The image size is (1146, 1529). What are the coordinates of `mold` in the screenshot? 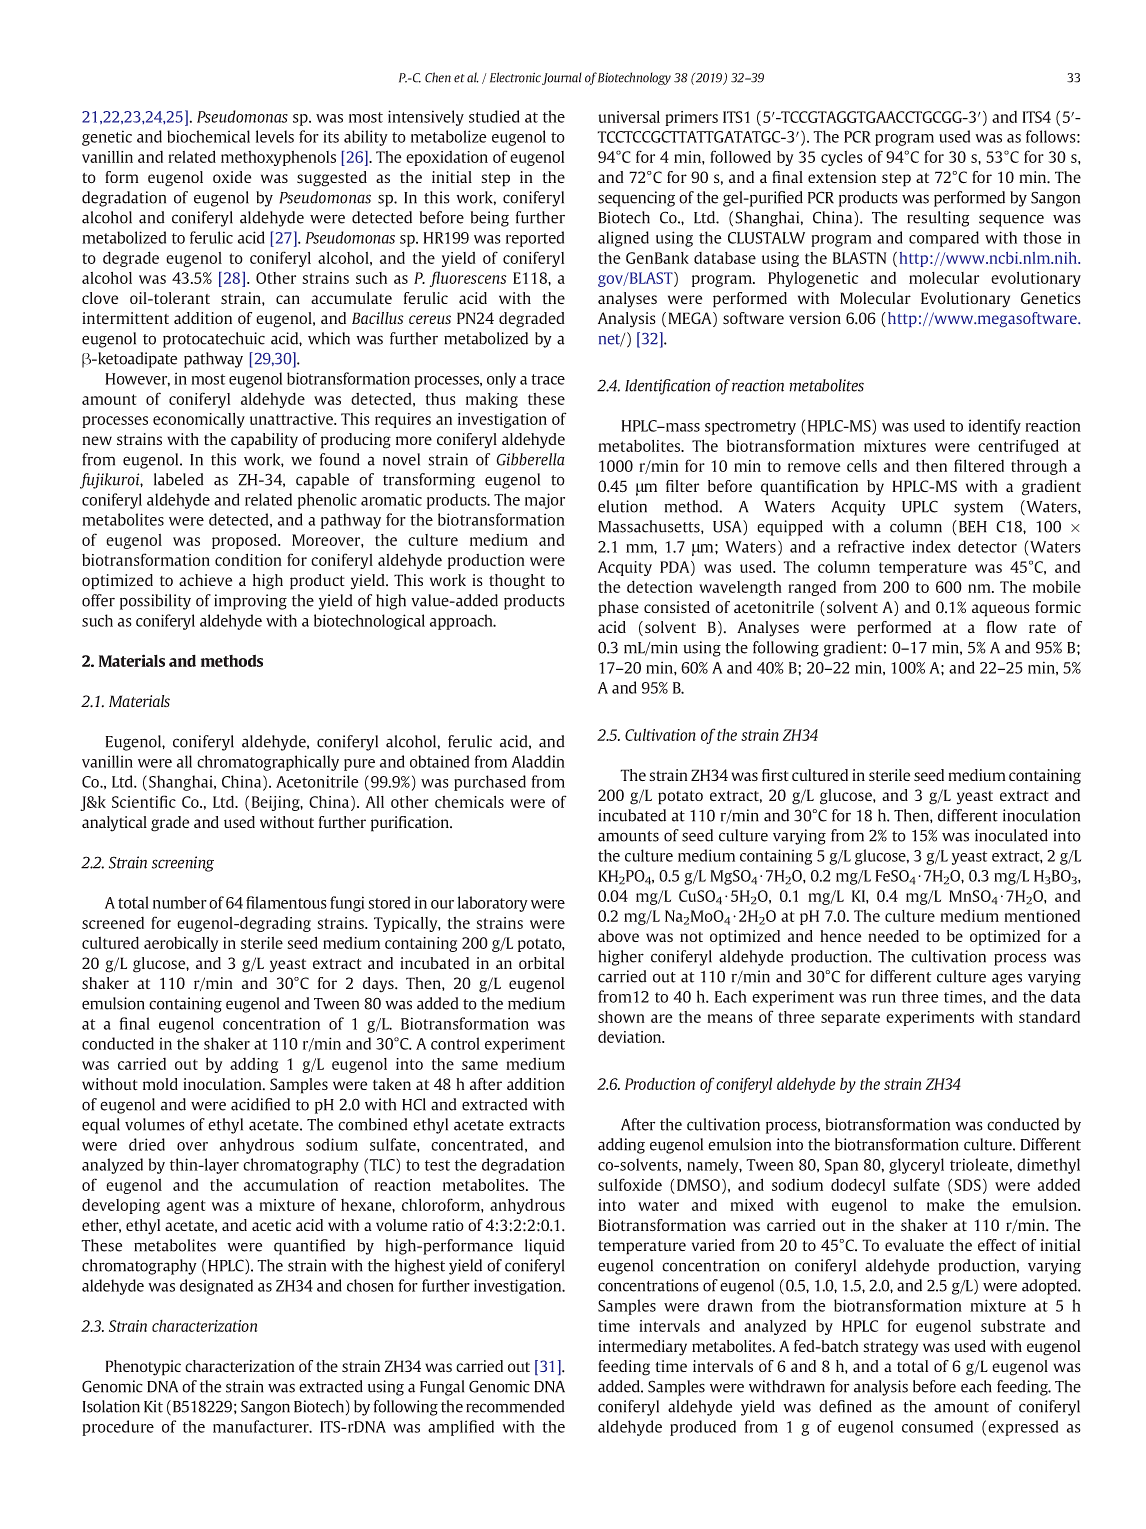 It's located at (160, 1084).
